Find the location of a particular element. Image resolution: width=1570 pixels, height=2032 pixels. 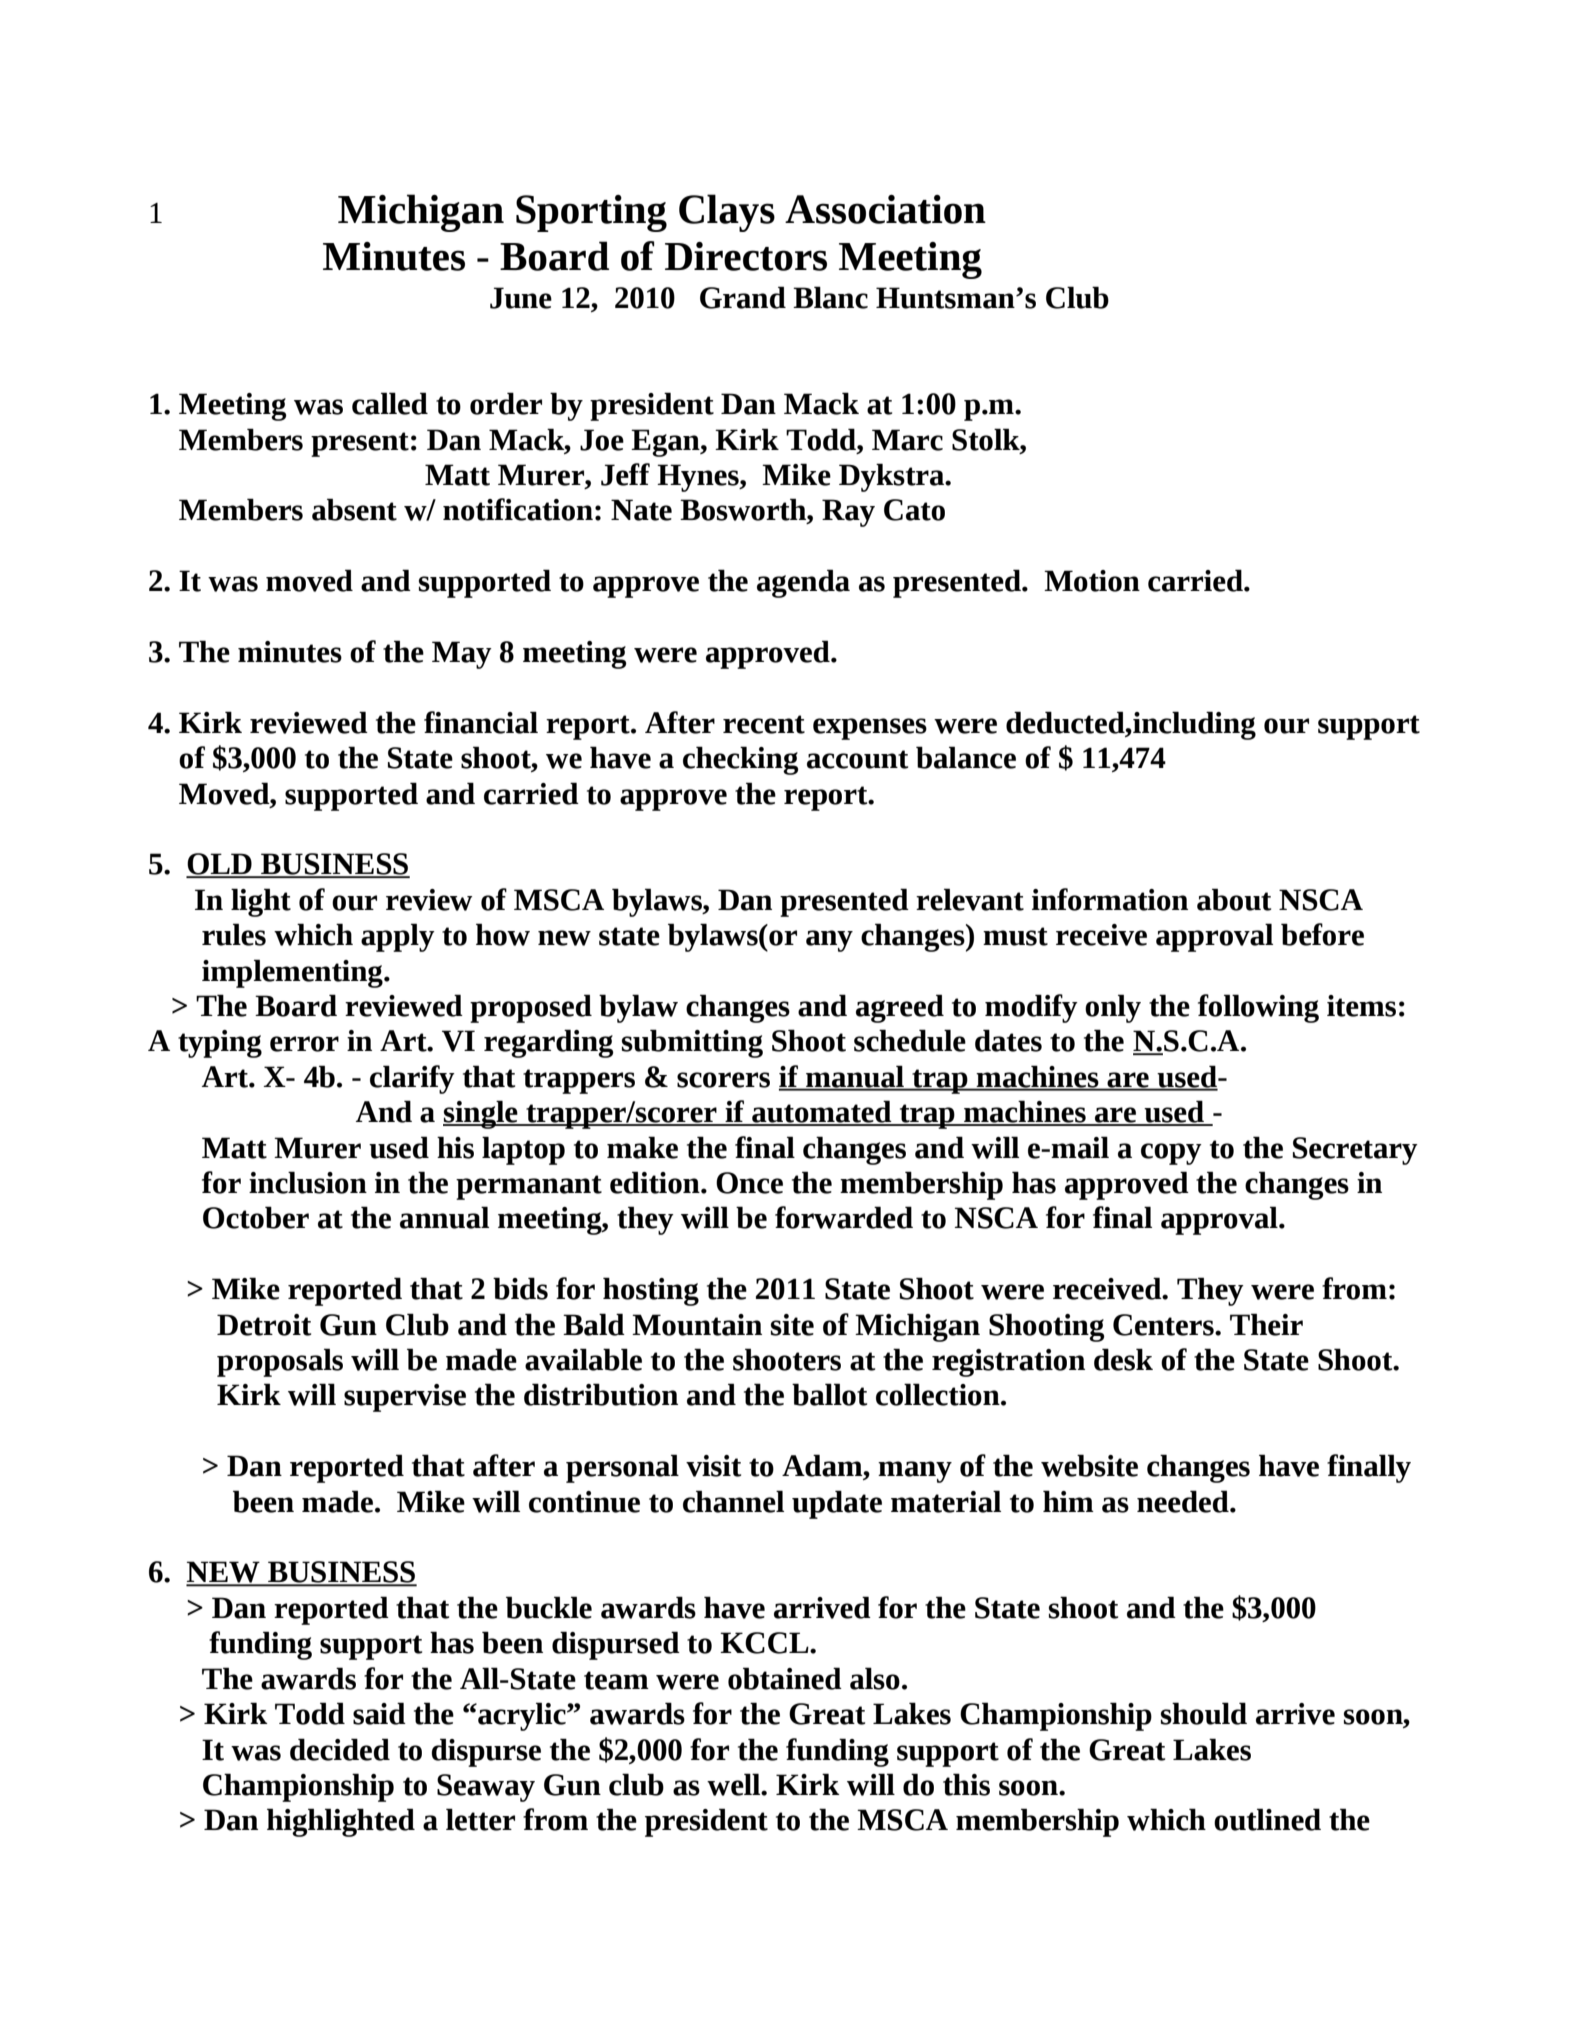

following is located at coordinates (1258, 1008).
